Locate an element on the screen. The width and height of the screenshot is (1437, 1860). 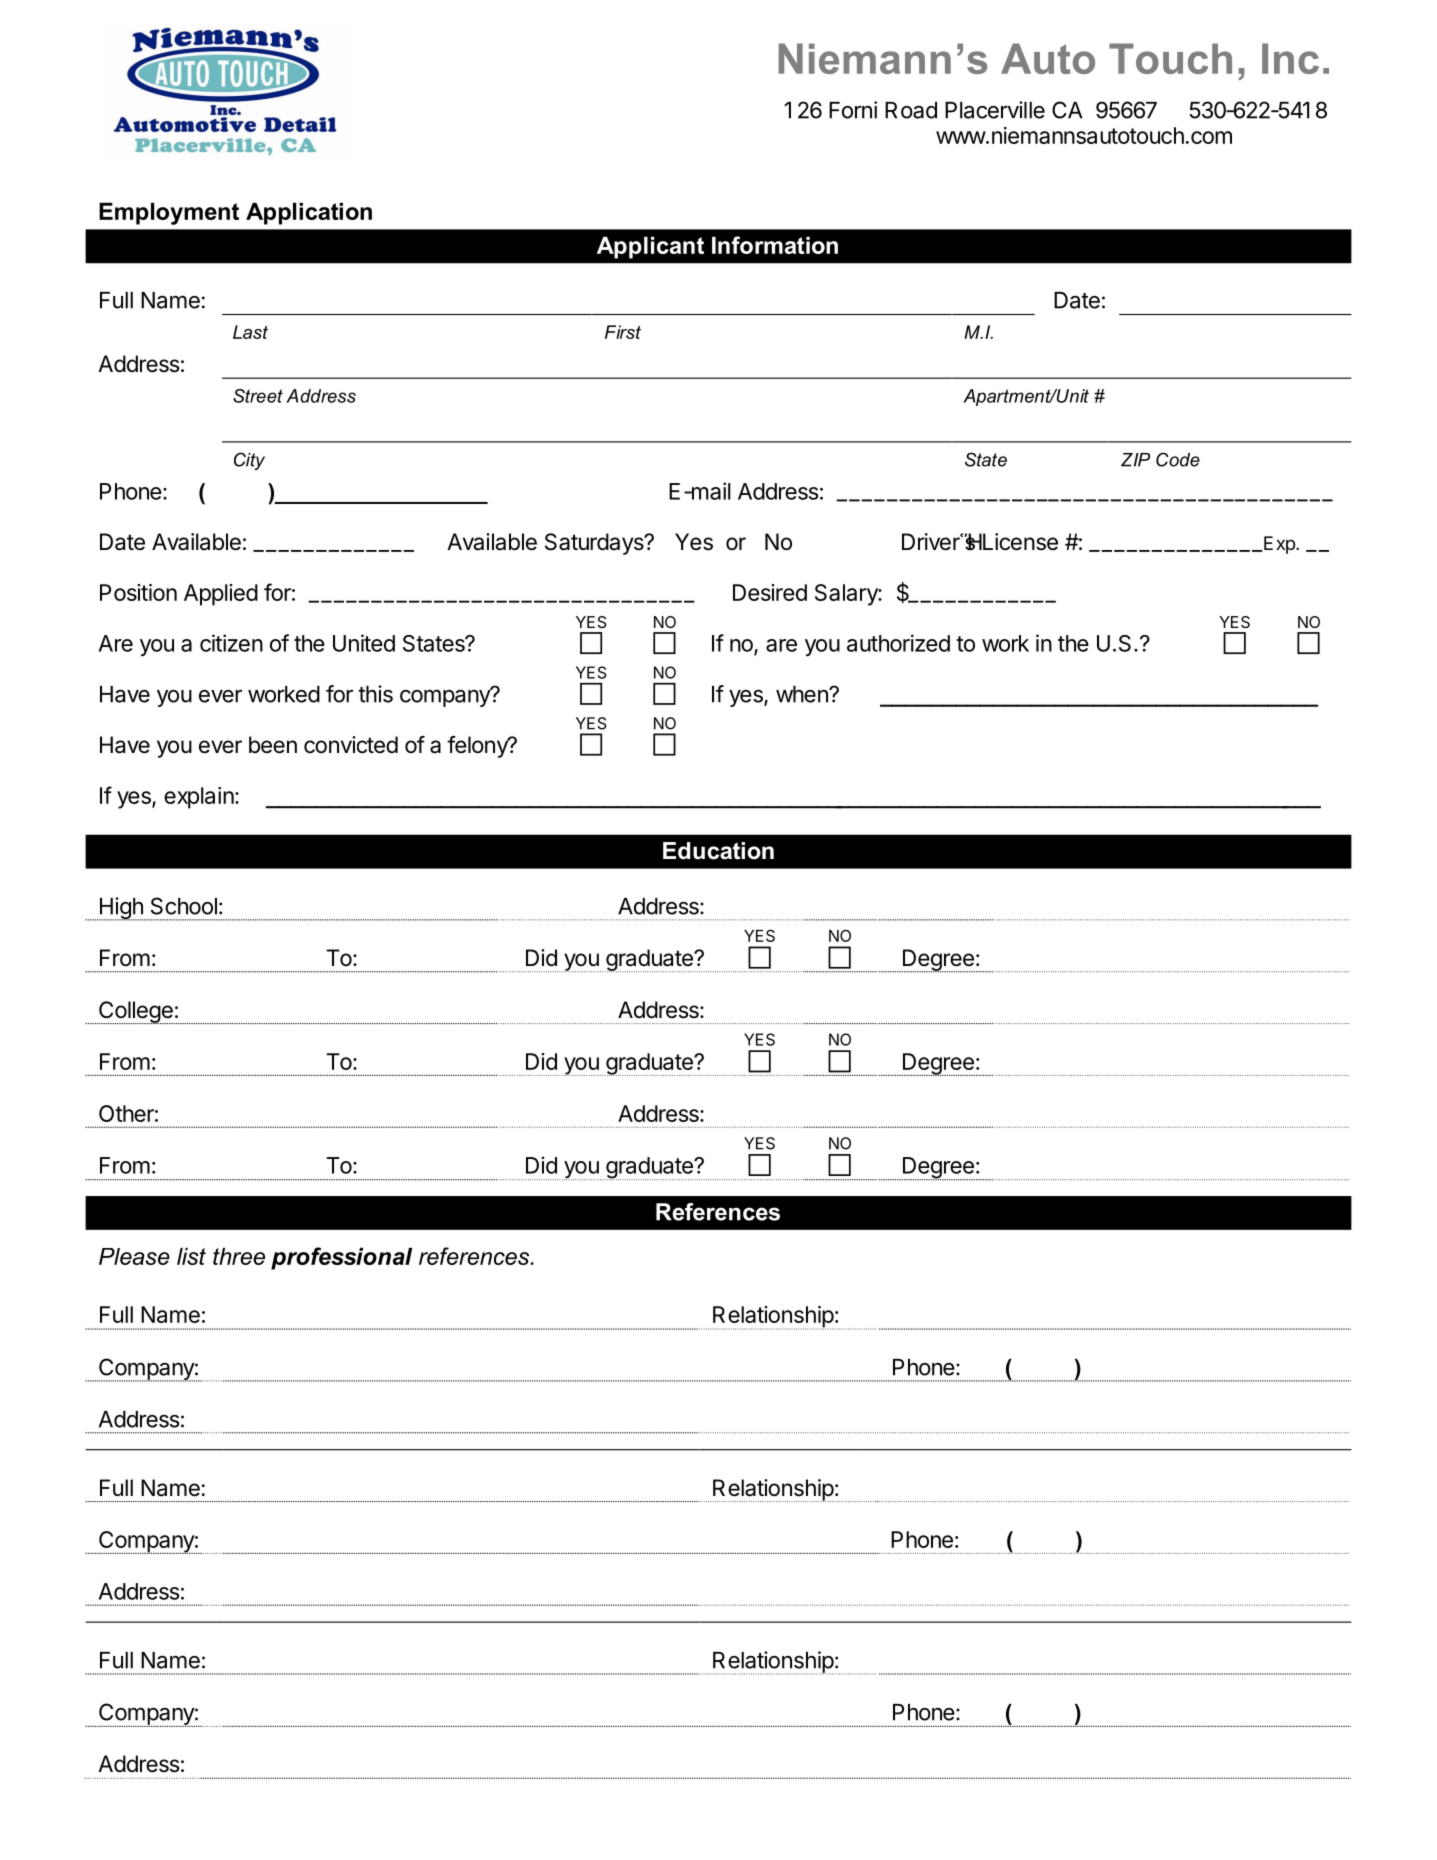
citizen is located at coordinates (231, 643).
